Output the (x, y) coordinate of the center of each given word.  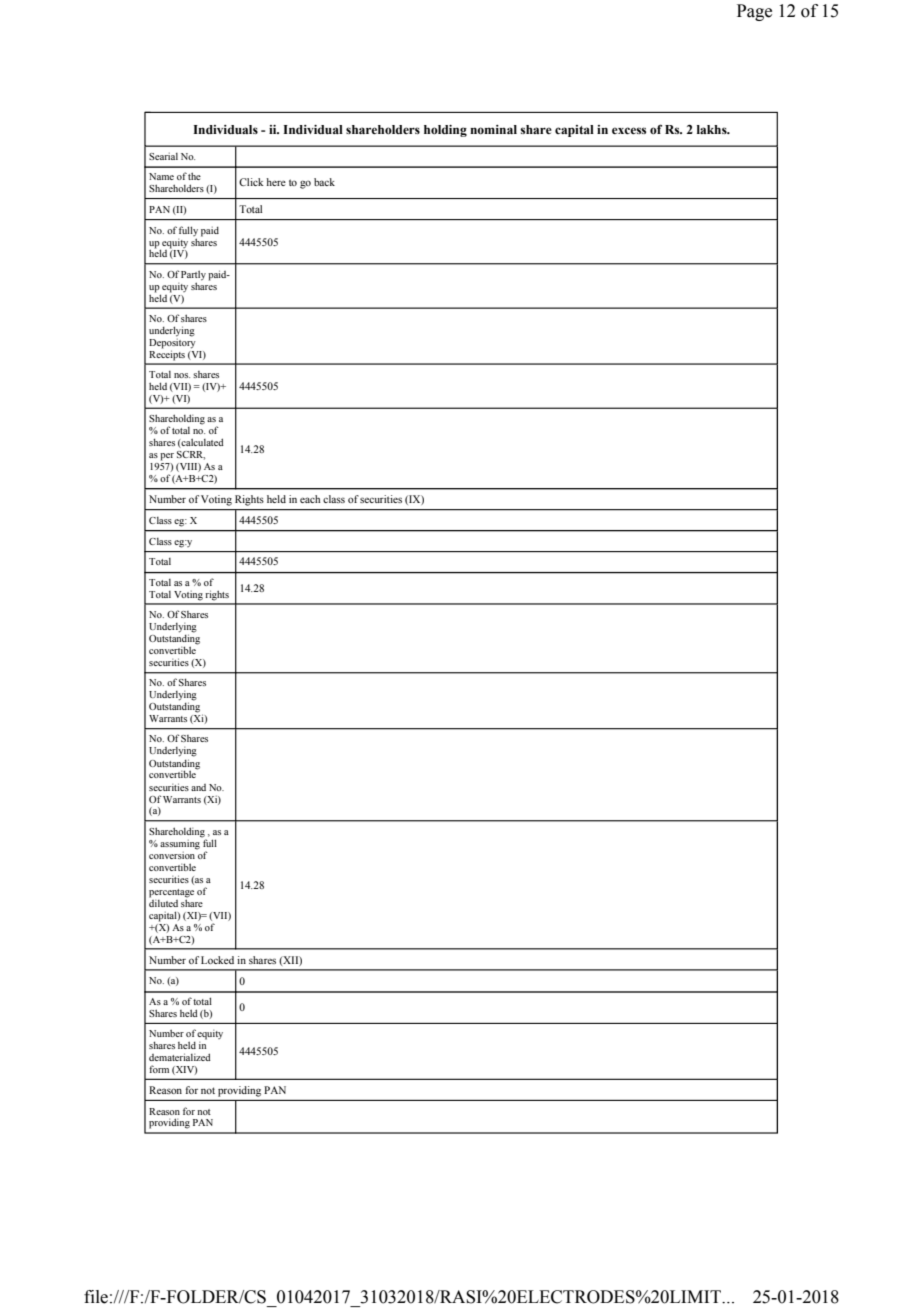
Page (754, 12)
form (159, 1069)
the (194, 176)
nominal (493, 129)
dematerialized (180, 1057)
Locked (217, 960)
